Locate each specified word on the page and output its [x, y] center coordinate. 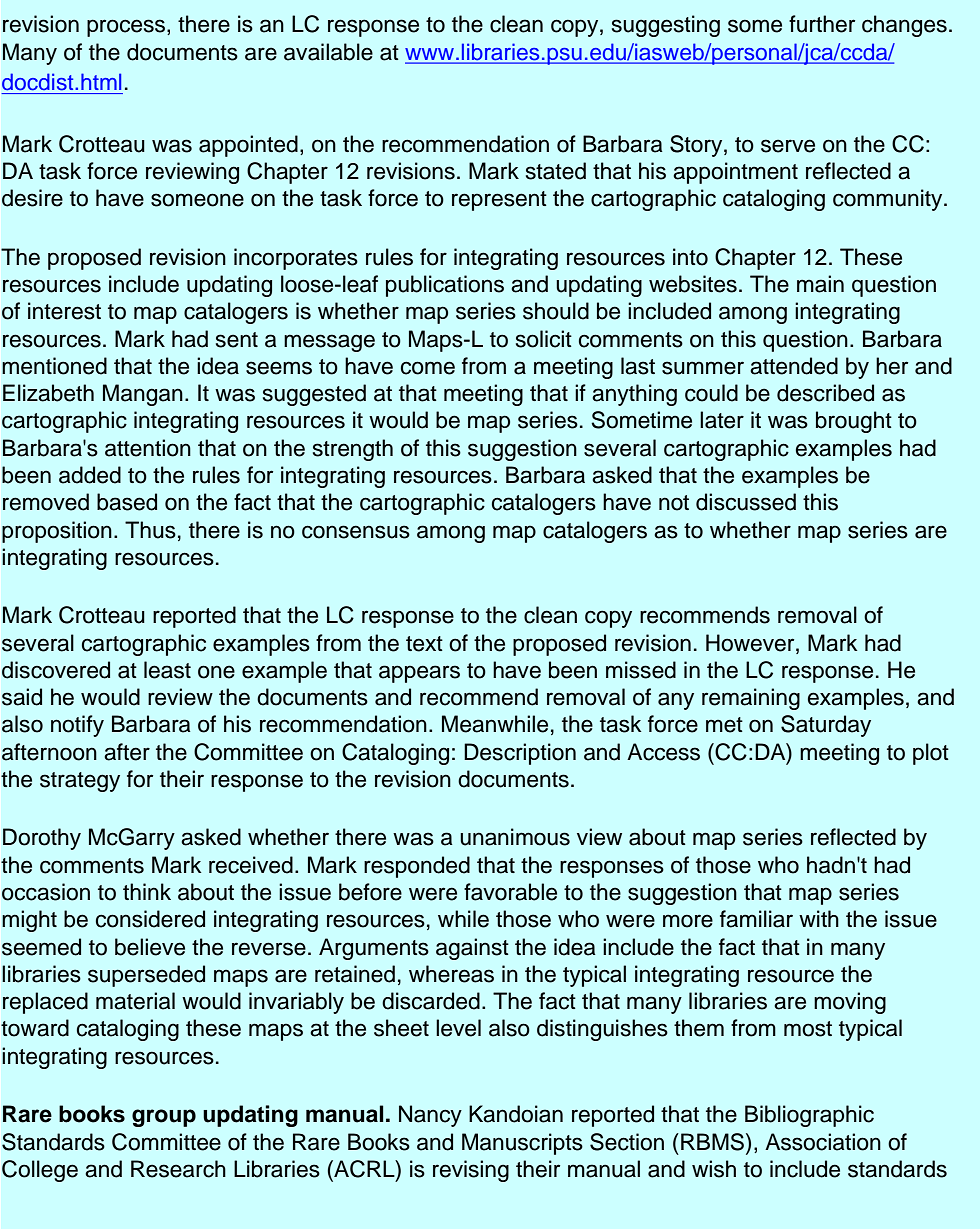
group [164, 1118]
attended [794, 366]
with [819, 918]
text [424, 644]
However [751, 643]
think [147, 891]
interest [64, 311]
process [127, 28]
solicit [544, 339]
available [328, 52]
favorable [510, 892]
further [822, 24]
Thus [150, 530]
